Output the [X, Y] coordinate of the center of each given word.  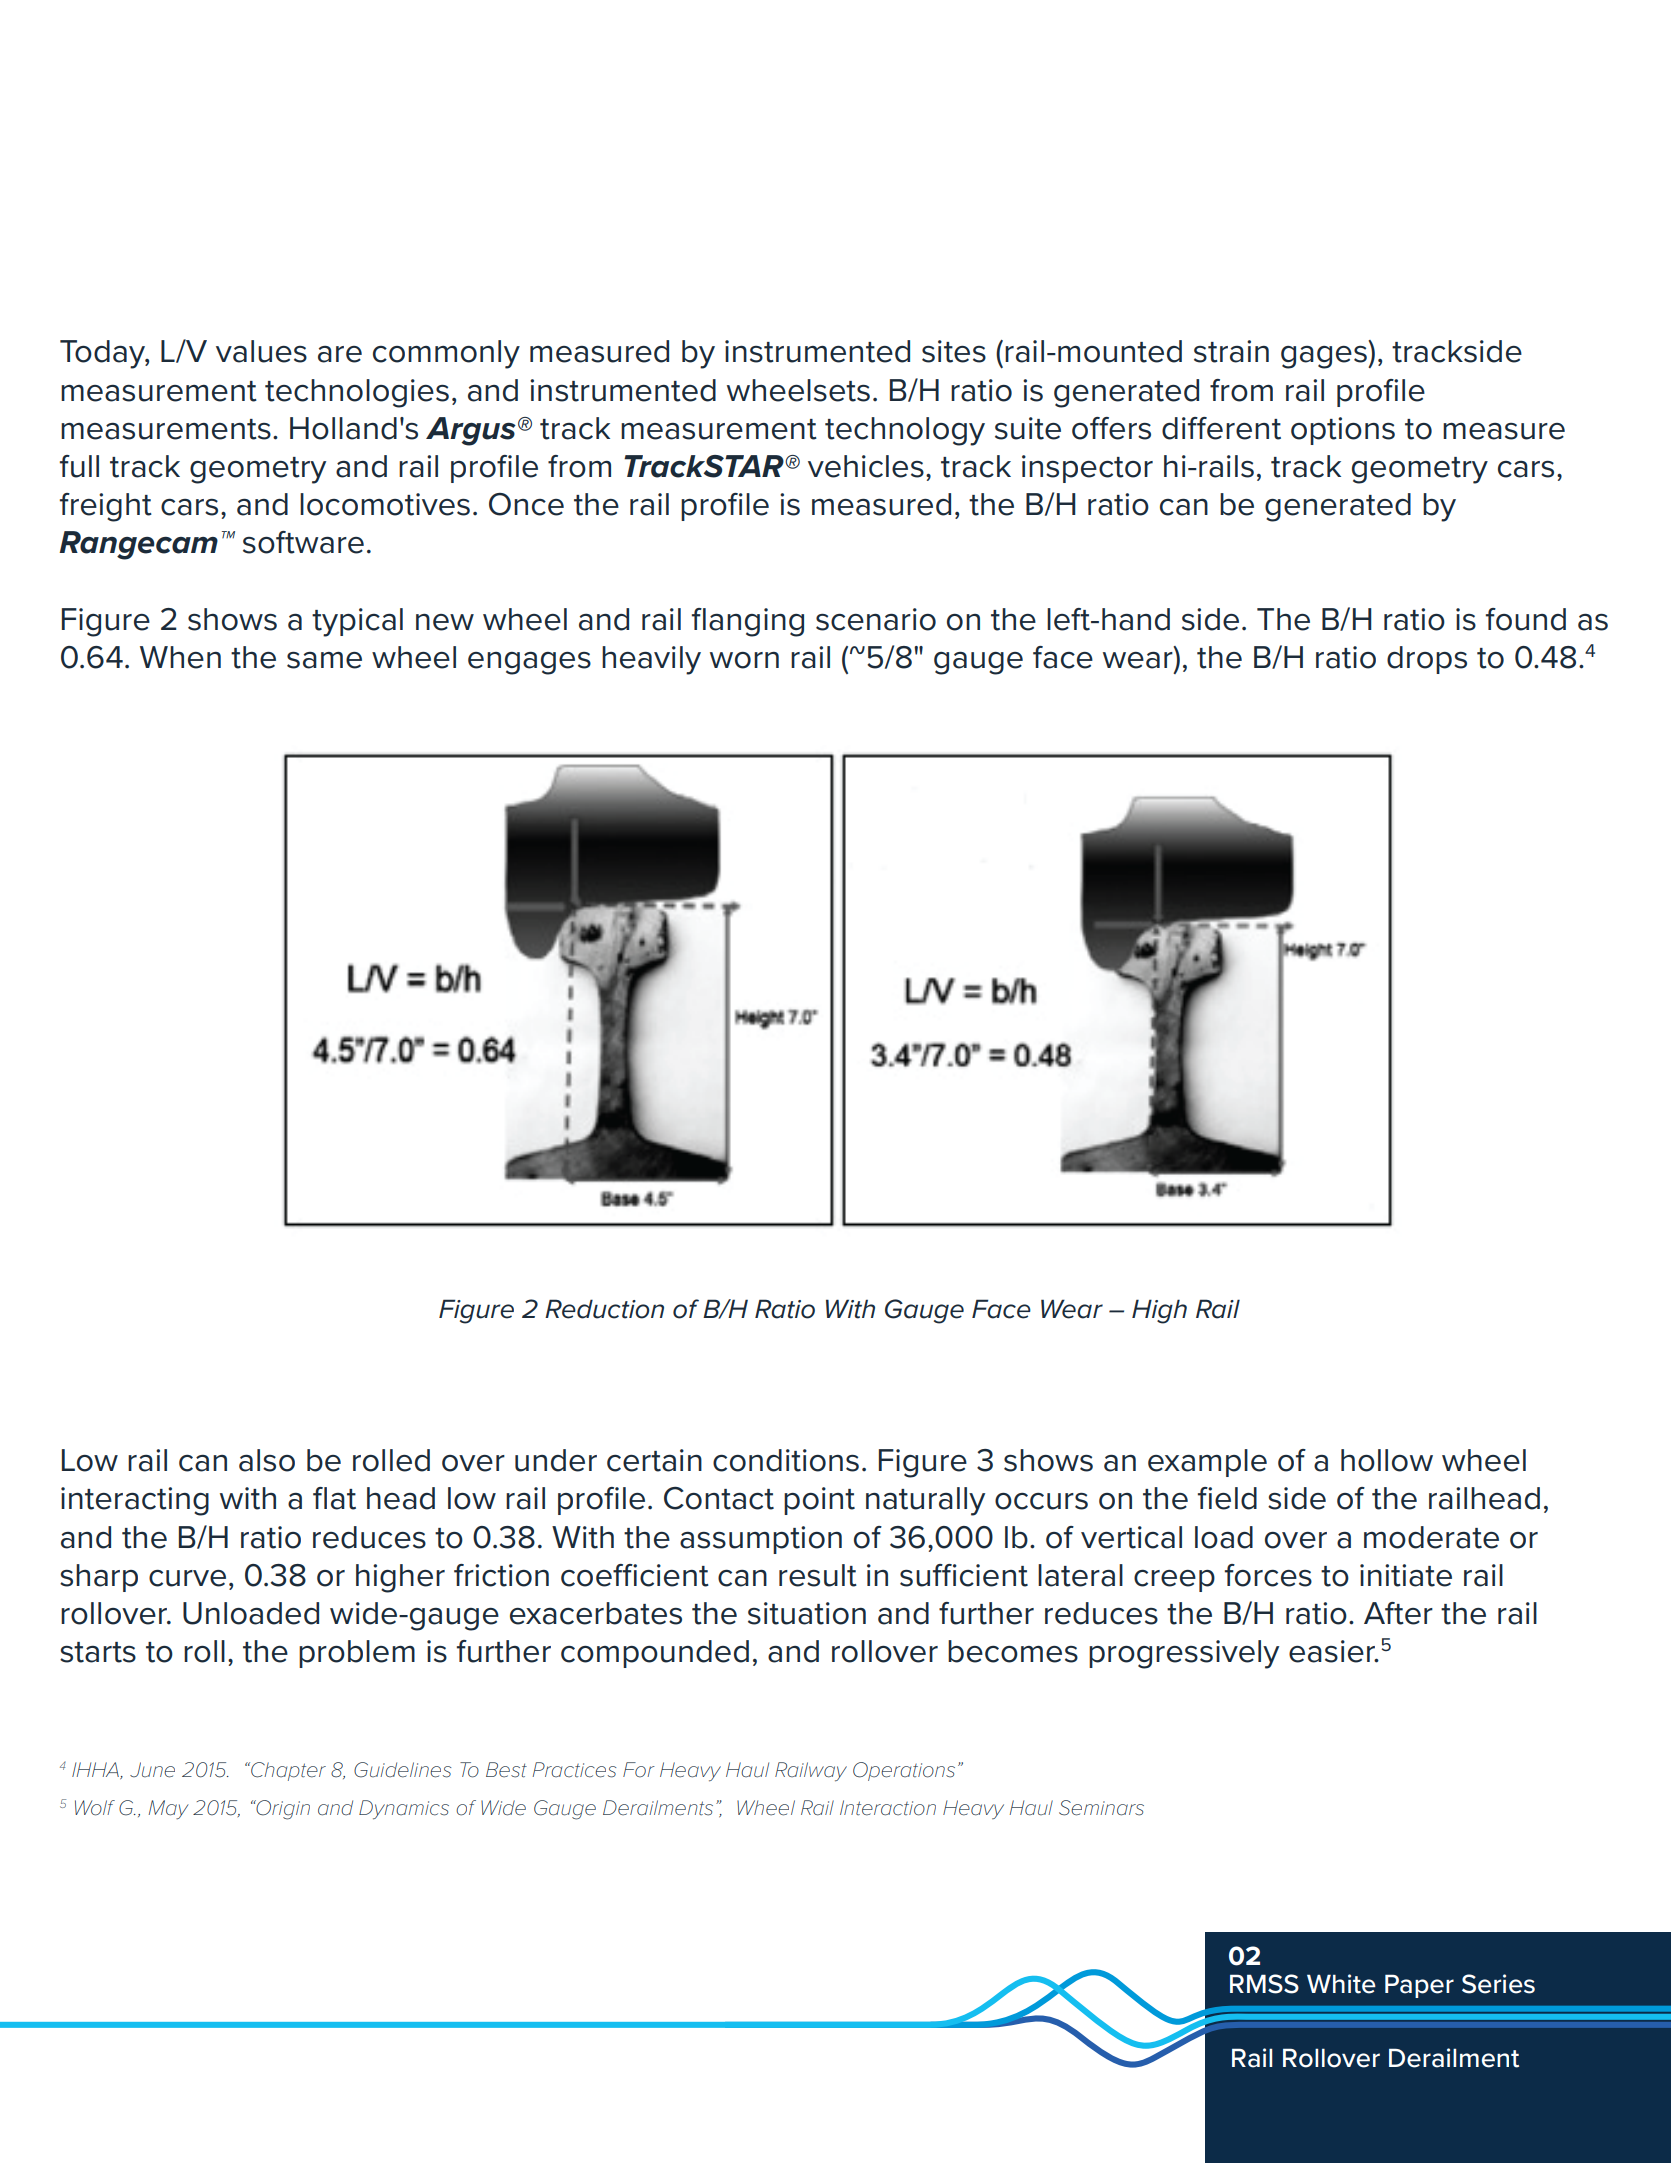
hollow [1387, 1460]
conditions [786, 1460]
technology [905, 431]
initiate [1406, 1575]
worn [744, 660]
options [1343, 431]
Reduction [604, 1309]
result [818, 1575]
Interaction [888, 1808]
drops [1427, 660]
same [324, 660]
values [261, 351]
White [1341, 1984]
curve [187, 1578]
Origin [282, 1810]
